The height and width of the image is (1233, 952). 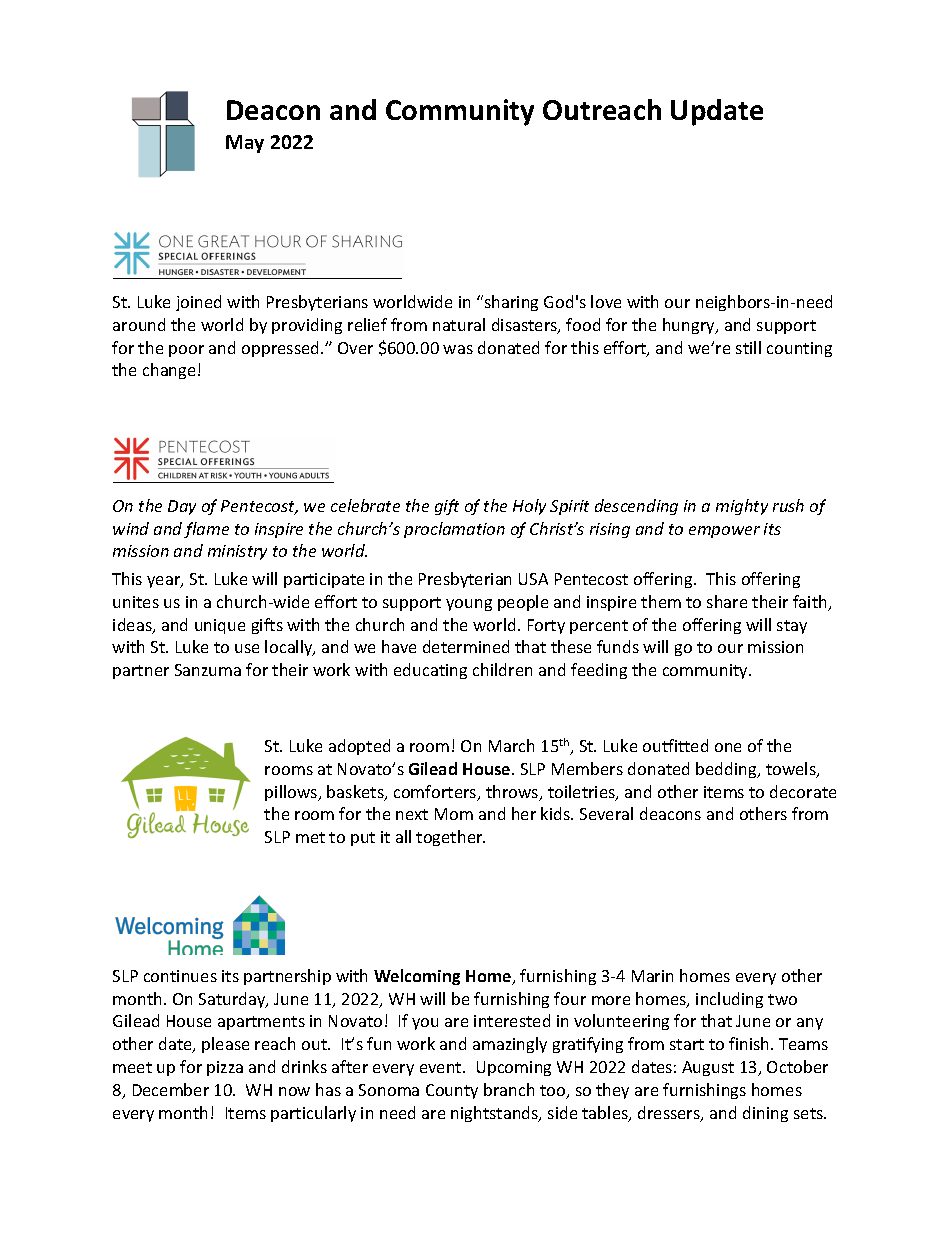 What do you see at coordinates (245, 144) in the image?
I see `May` at bounding box center [245, 144].
